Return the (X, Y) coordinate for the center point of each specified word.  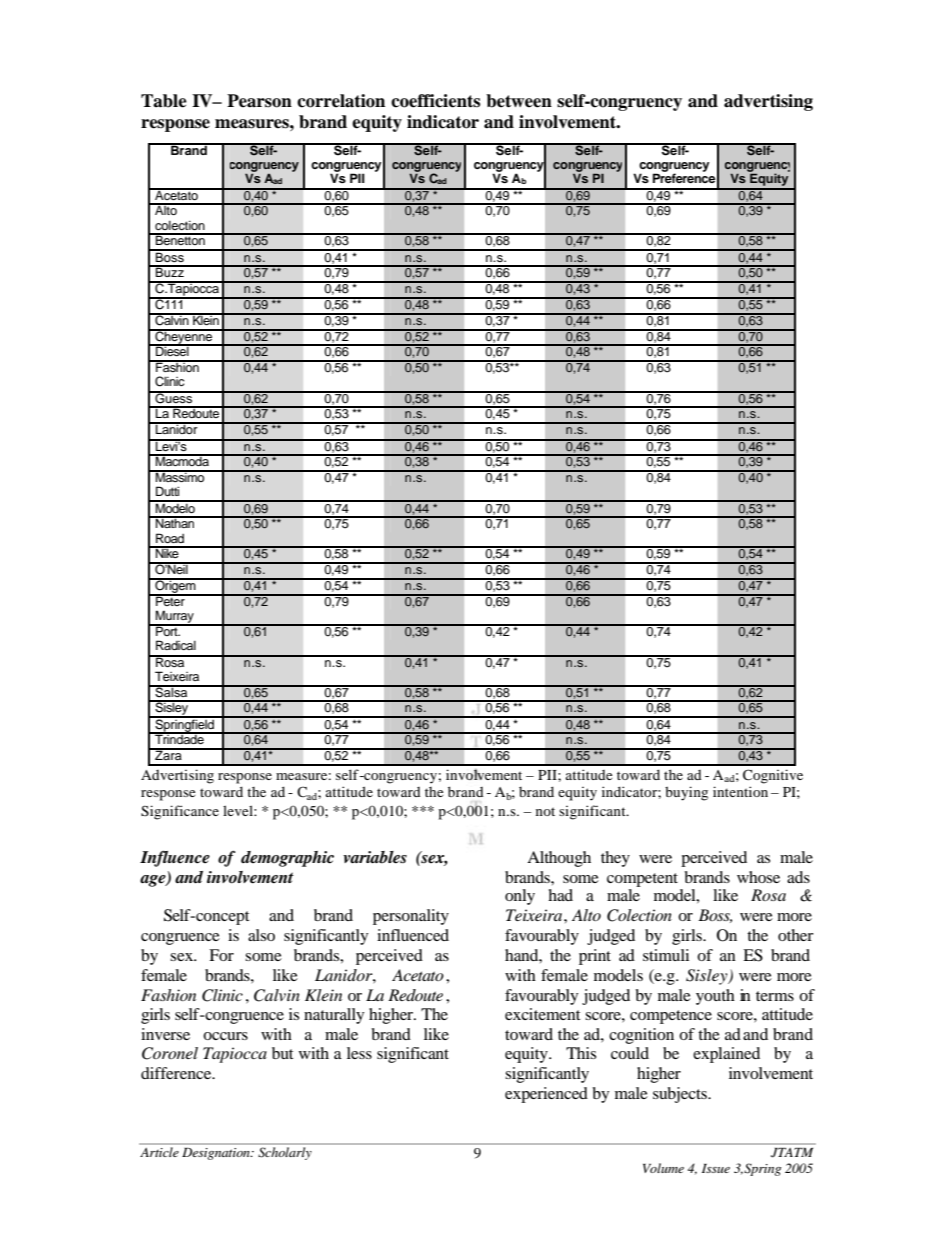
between (519, 101)
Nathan (175, 522)
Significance (180, 812)
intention (740, 791)
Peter (170, 600)
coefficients (435, 101)
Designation (217, 1154)
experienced (546, 1095)
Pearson (259, 101)
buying (686, 793)
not (545, 811)
